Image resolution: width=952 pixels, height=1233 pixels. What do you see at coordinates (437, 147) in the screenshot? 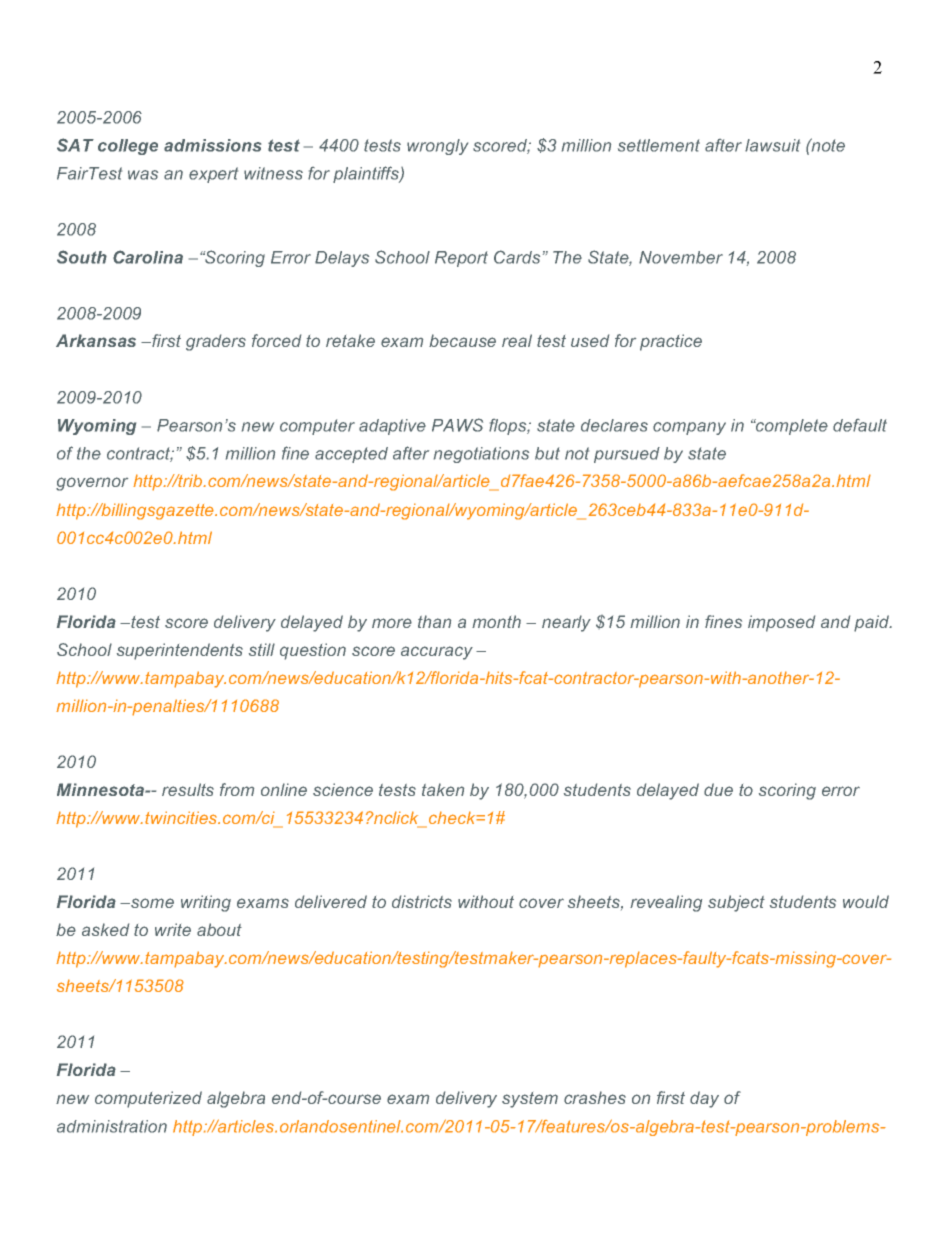
I see `wrongly` at bounding box center [437, 147].
